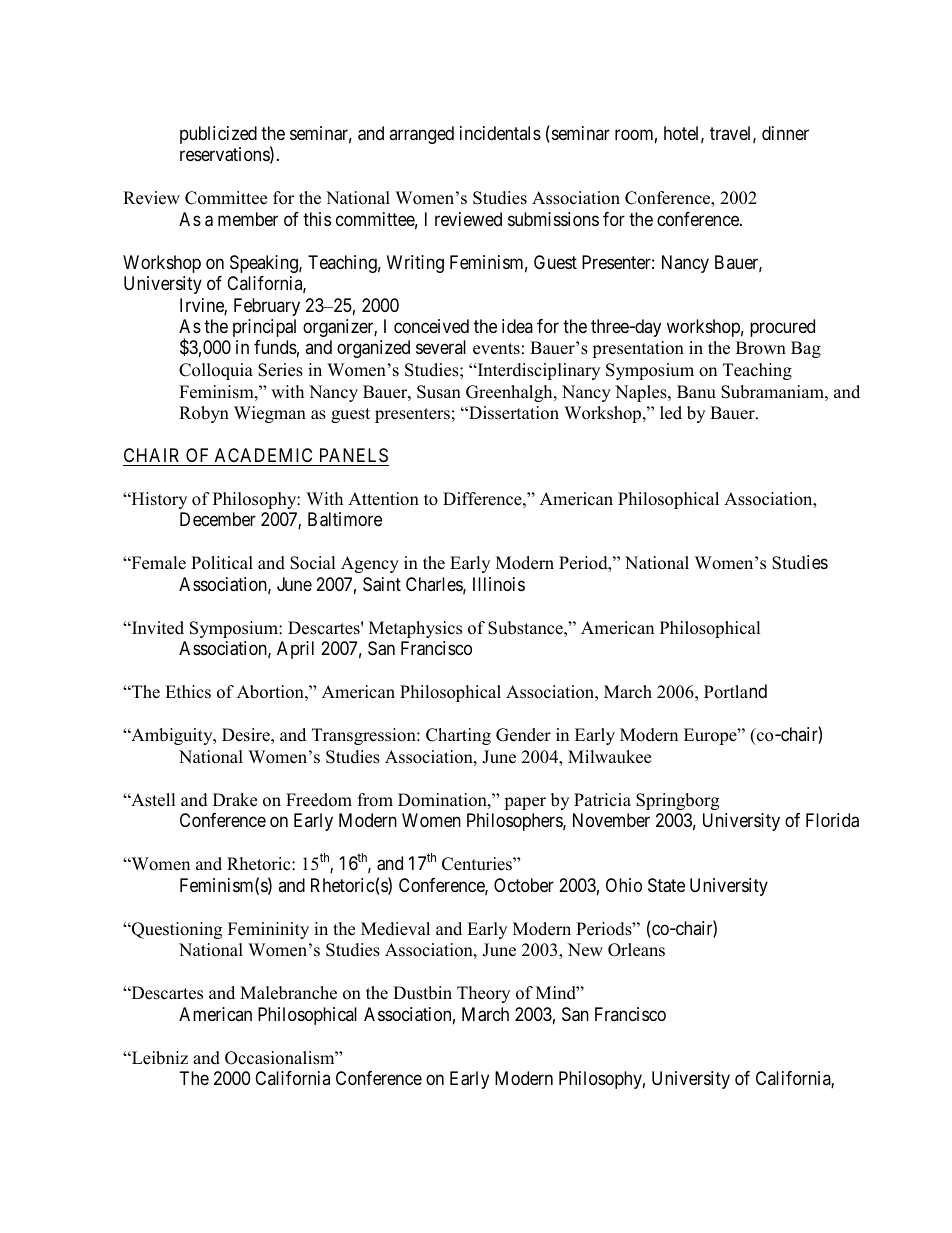 This page has width=952, height=1233. What do you see at coordinates (761, 348) in the page?
I see `Brown` at bounding box center [761, 348].
